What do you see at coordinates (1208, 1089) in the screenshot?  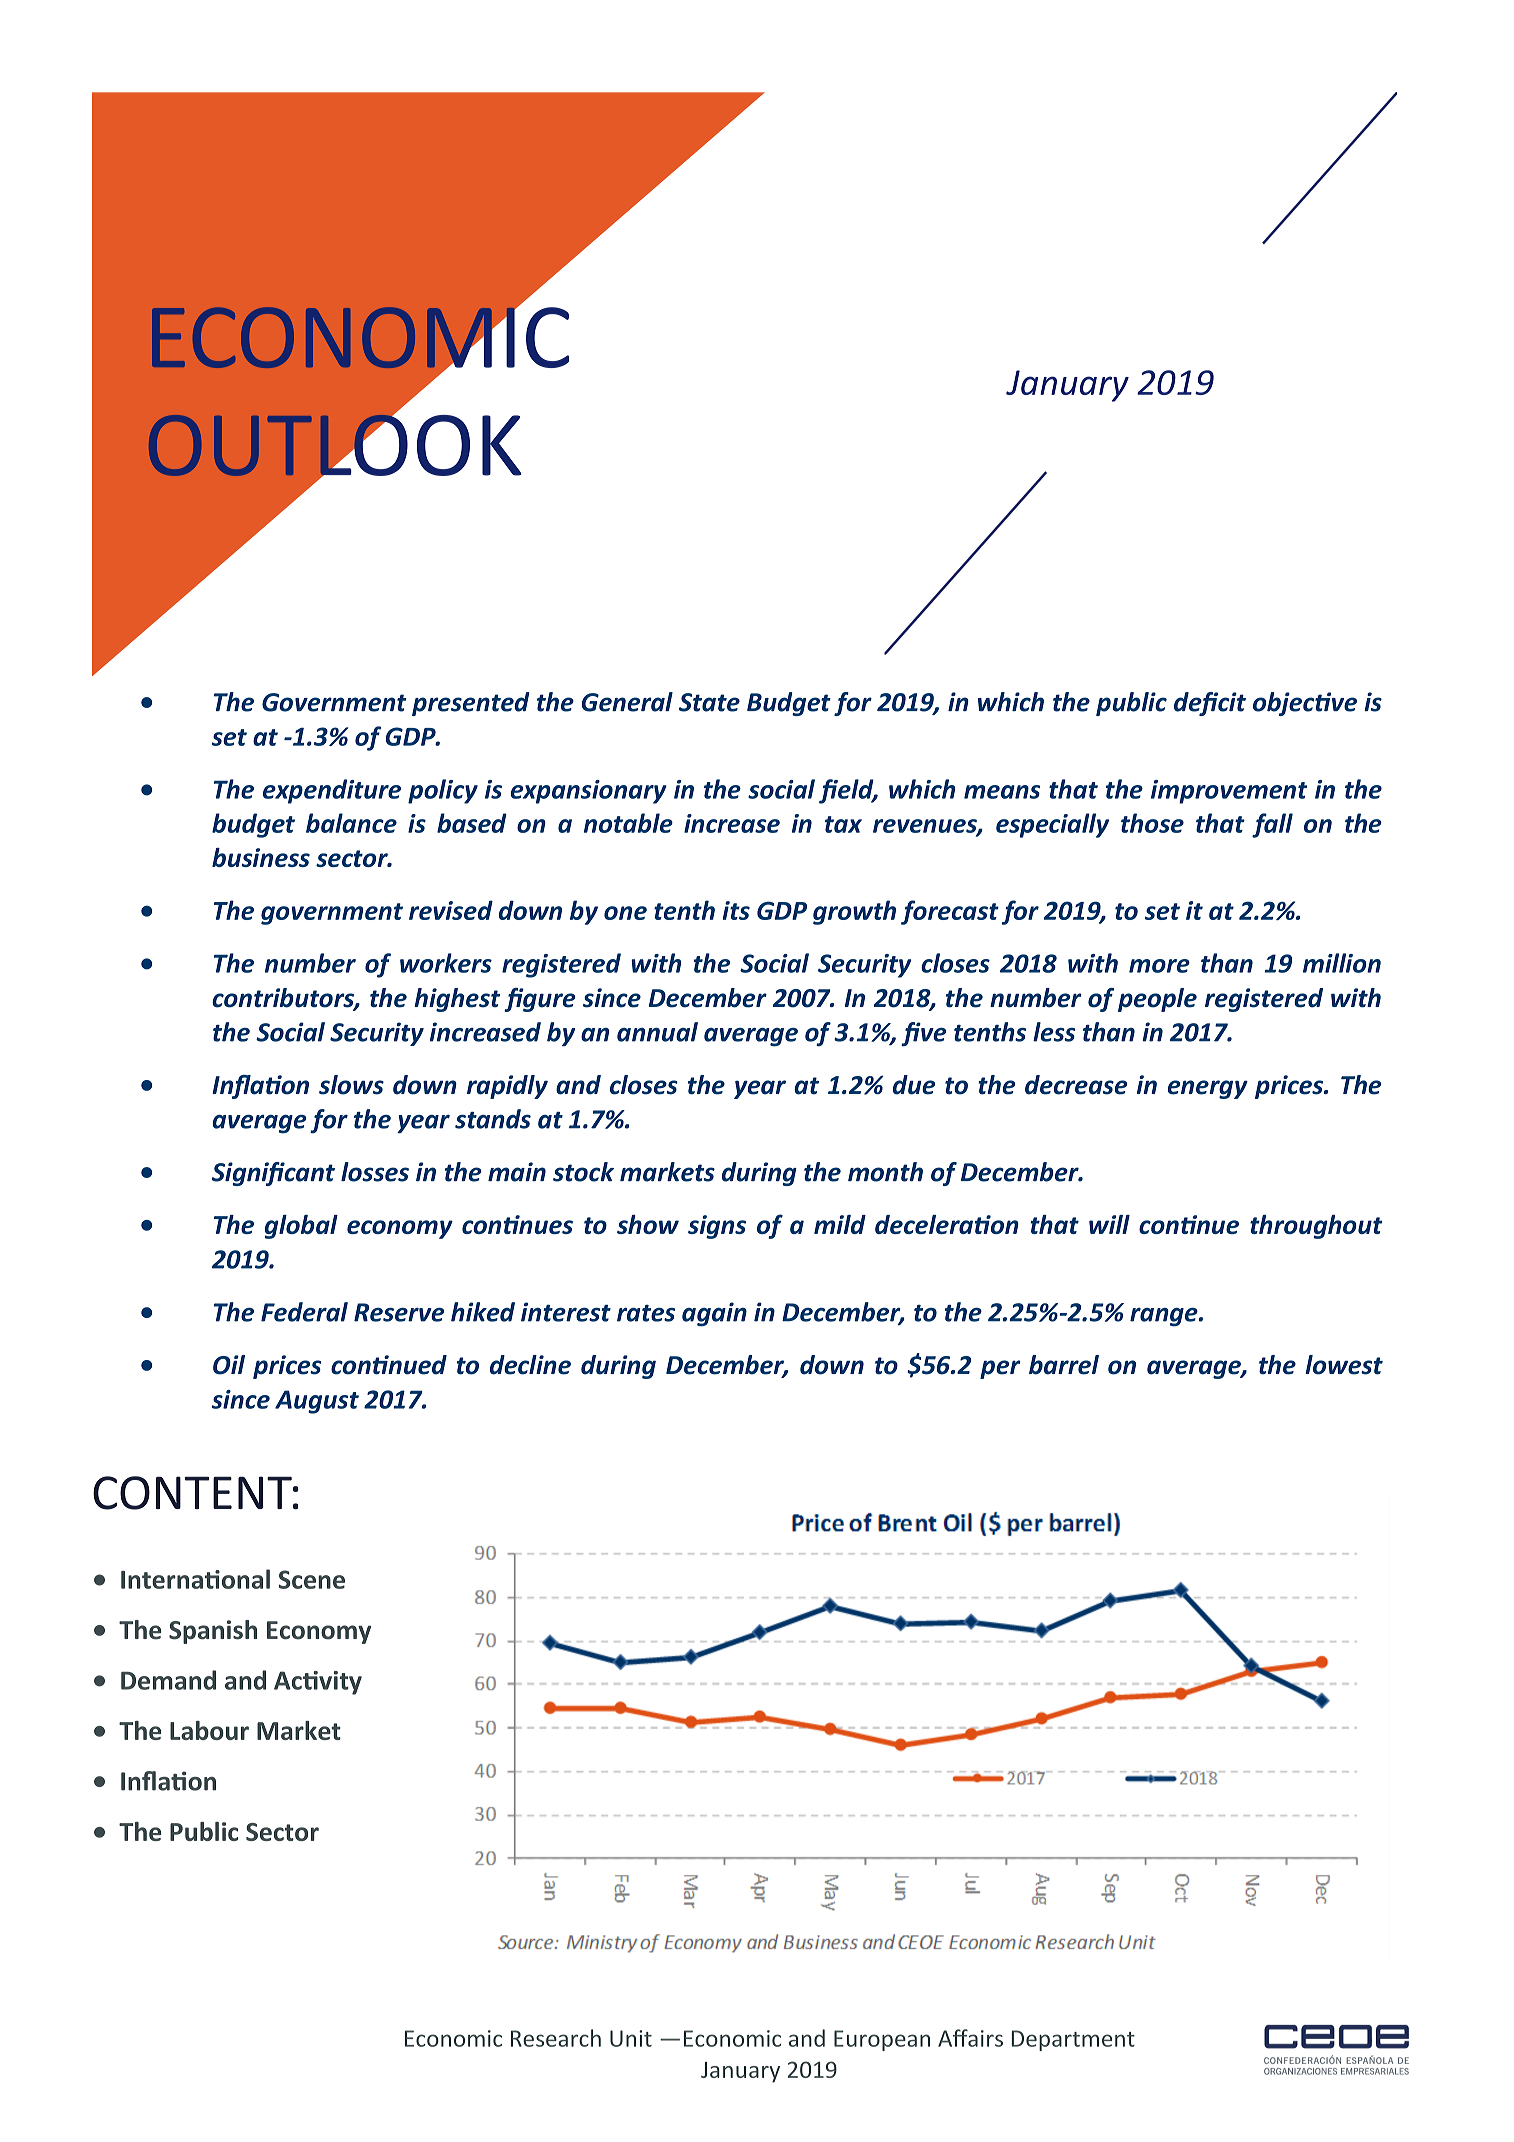 I see `energy` at bounding box center [1208, 1089].
